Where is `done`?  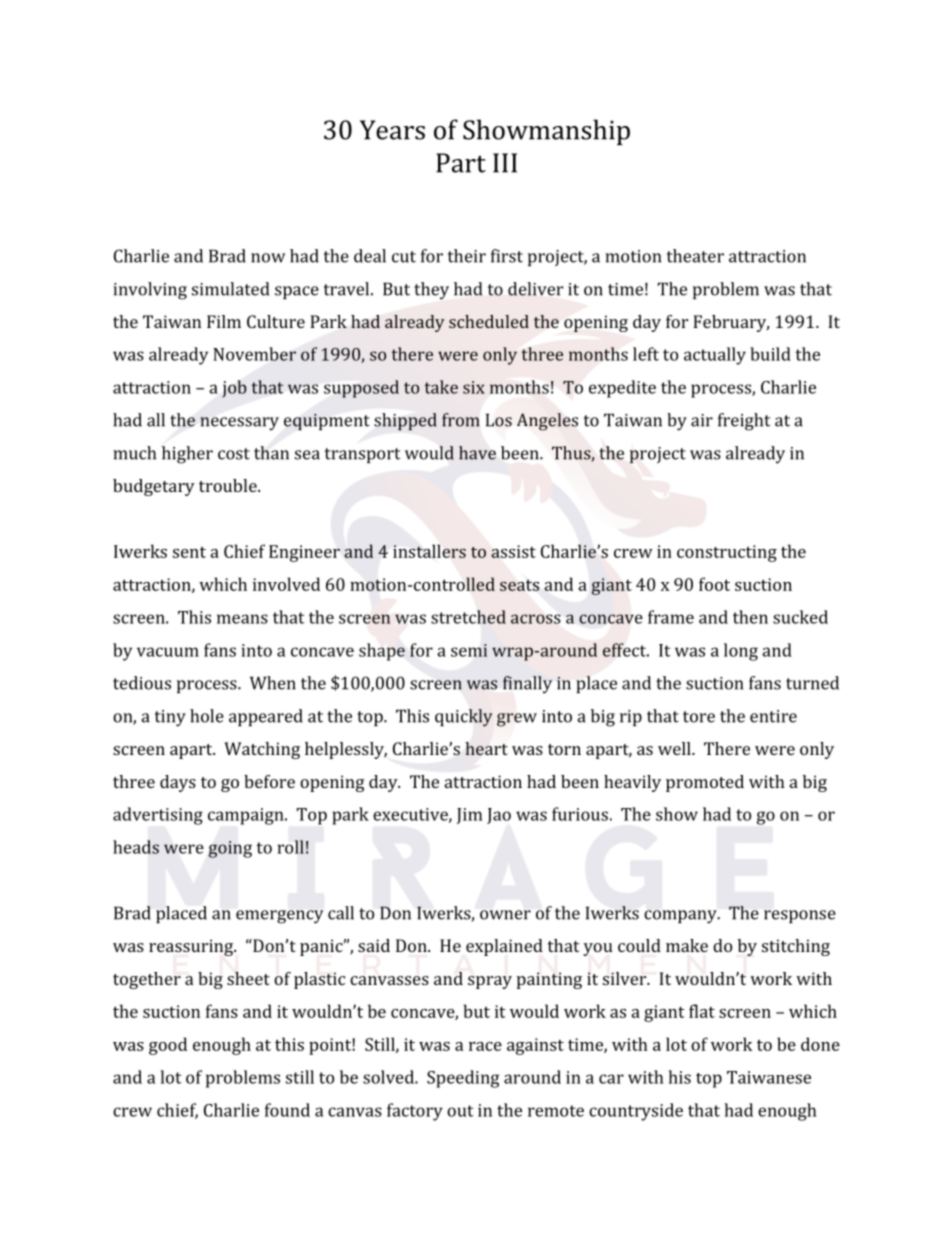 done is located at coordinates (820, 1044).
